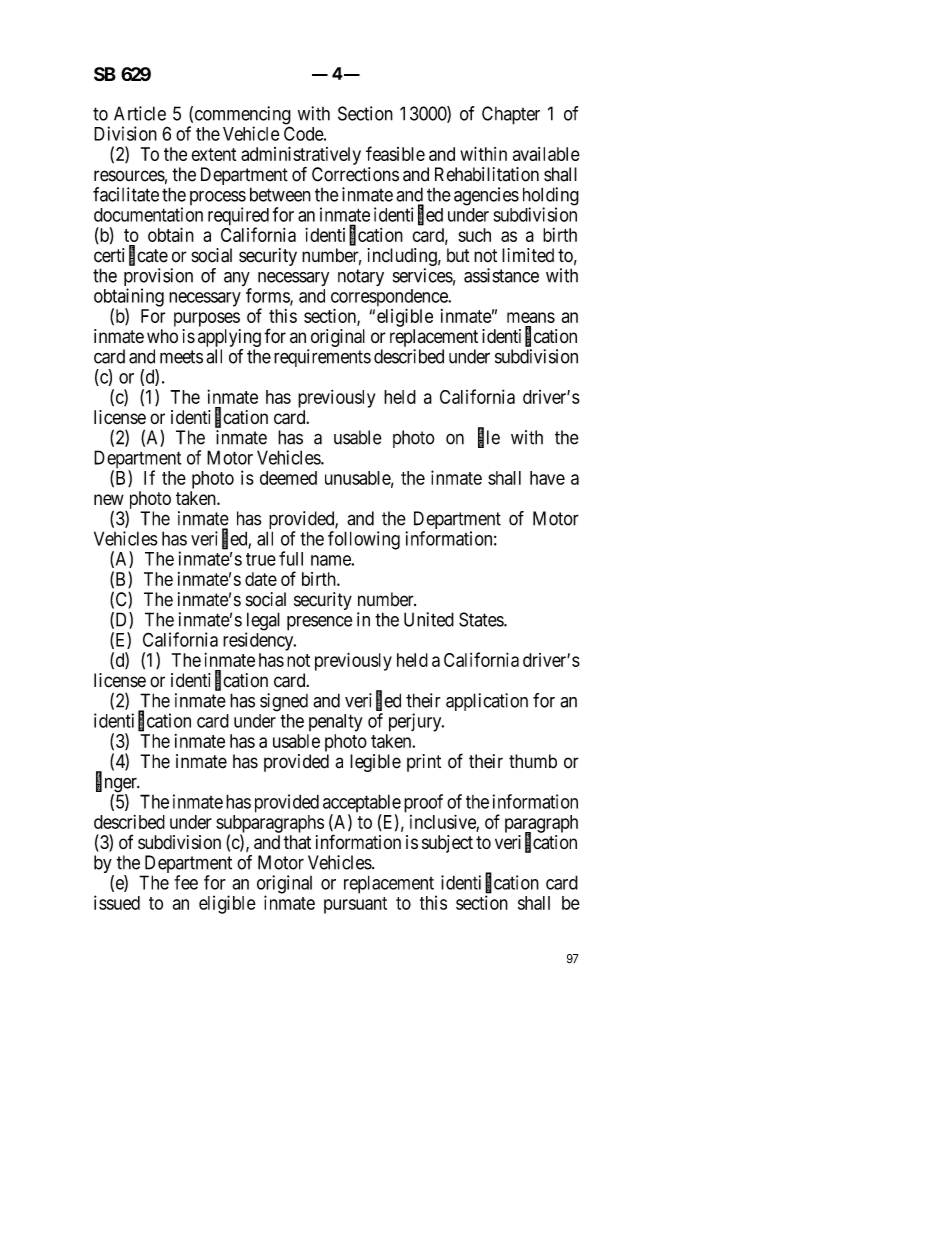  What do you see at coordinates (487, 702) in the document?
I see `application` at bounding box center [487, 702].
